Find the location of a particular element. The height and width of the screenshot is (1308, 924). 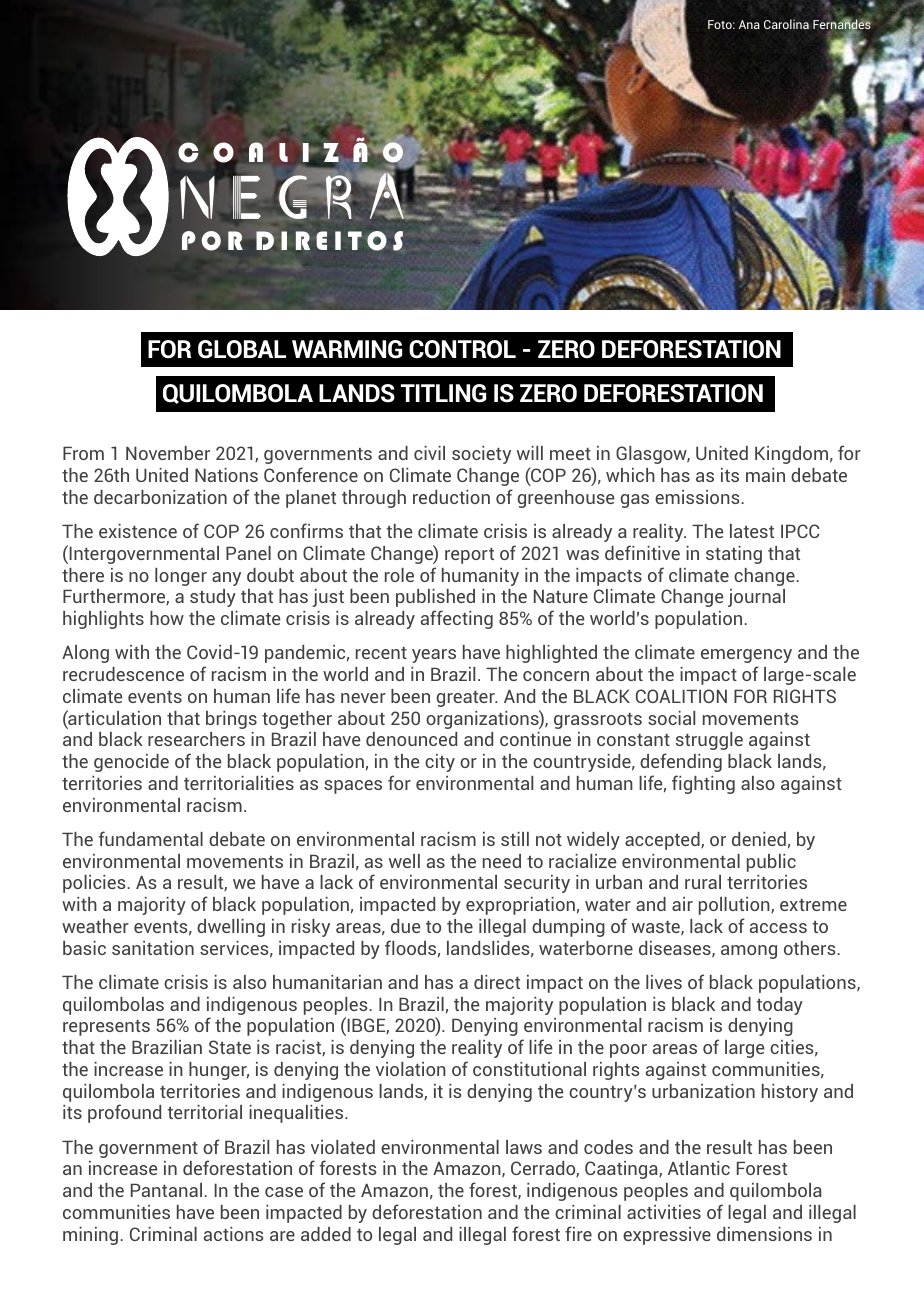

dimensions is located at coordinates (764, 1234).
